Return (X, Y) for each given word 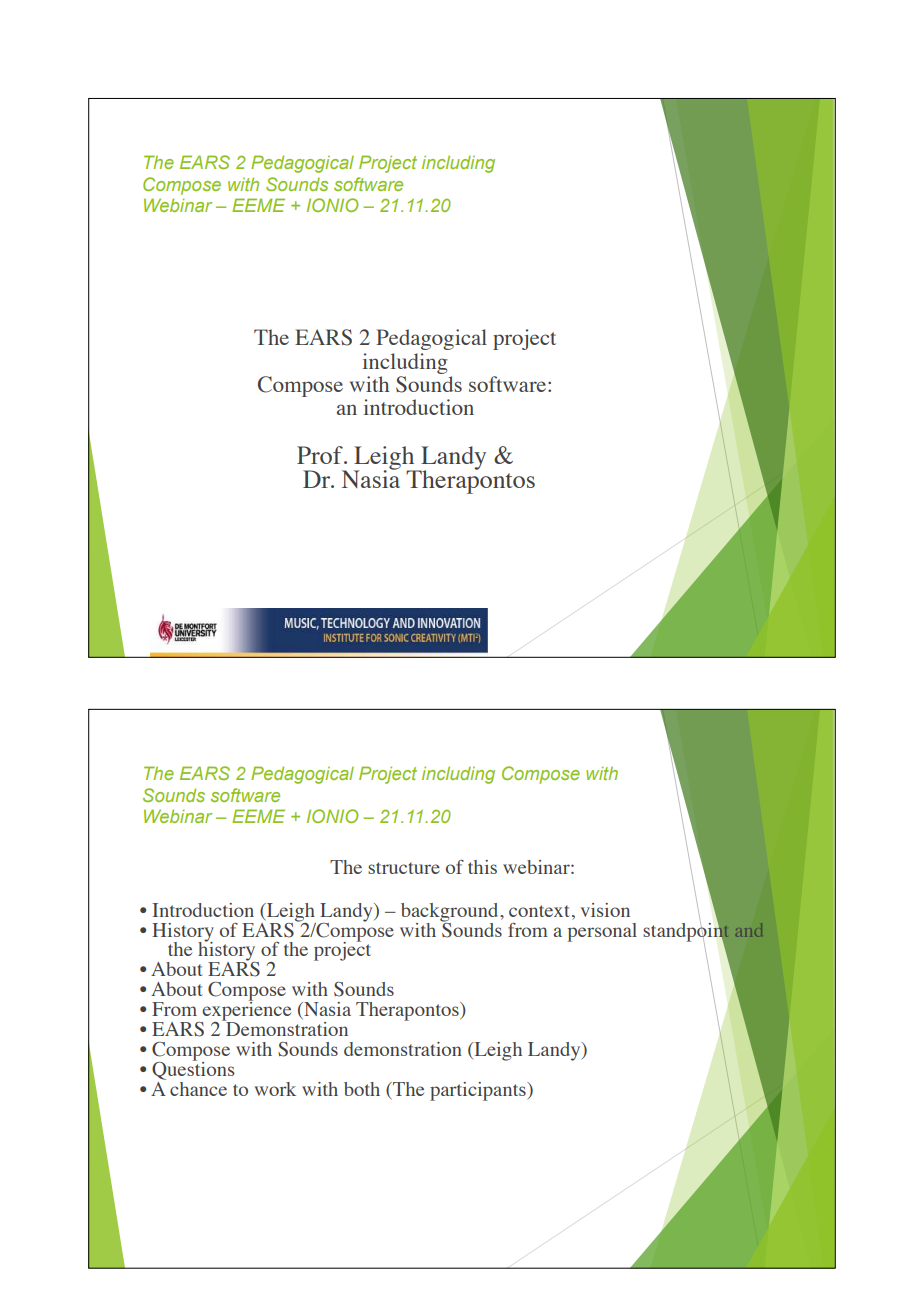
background (451, 913)
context (539, 911)
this (482, 867)
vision (605, 910)
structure (404, 868)
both (362, 1089)
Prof (321, 455)
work (275, 1089)
